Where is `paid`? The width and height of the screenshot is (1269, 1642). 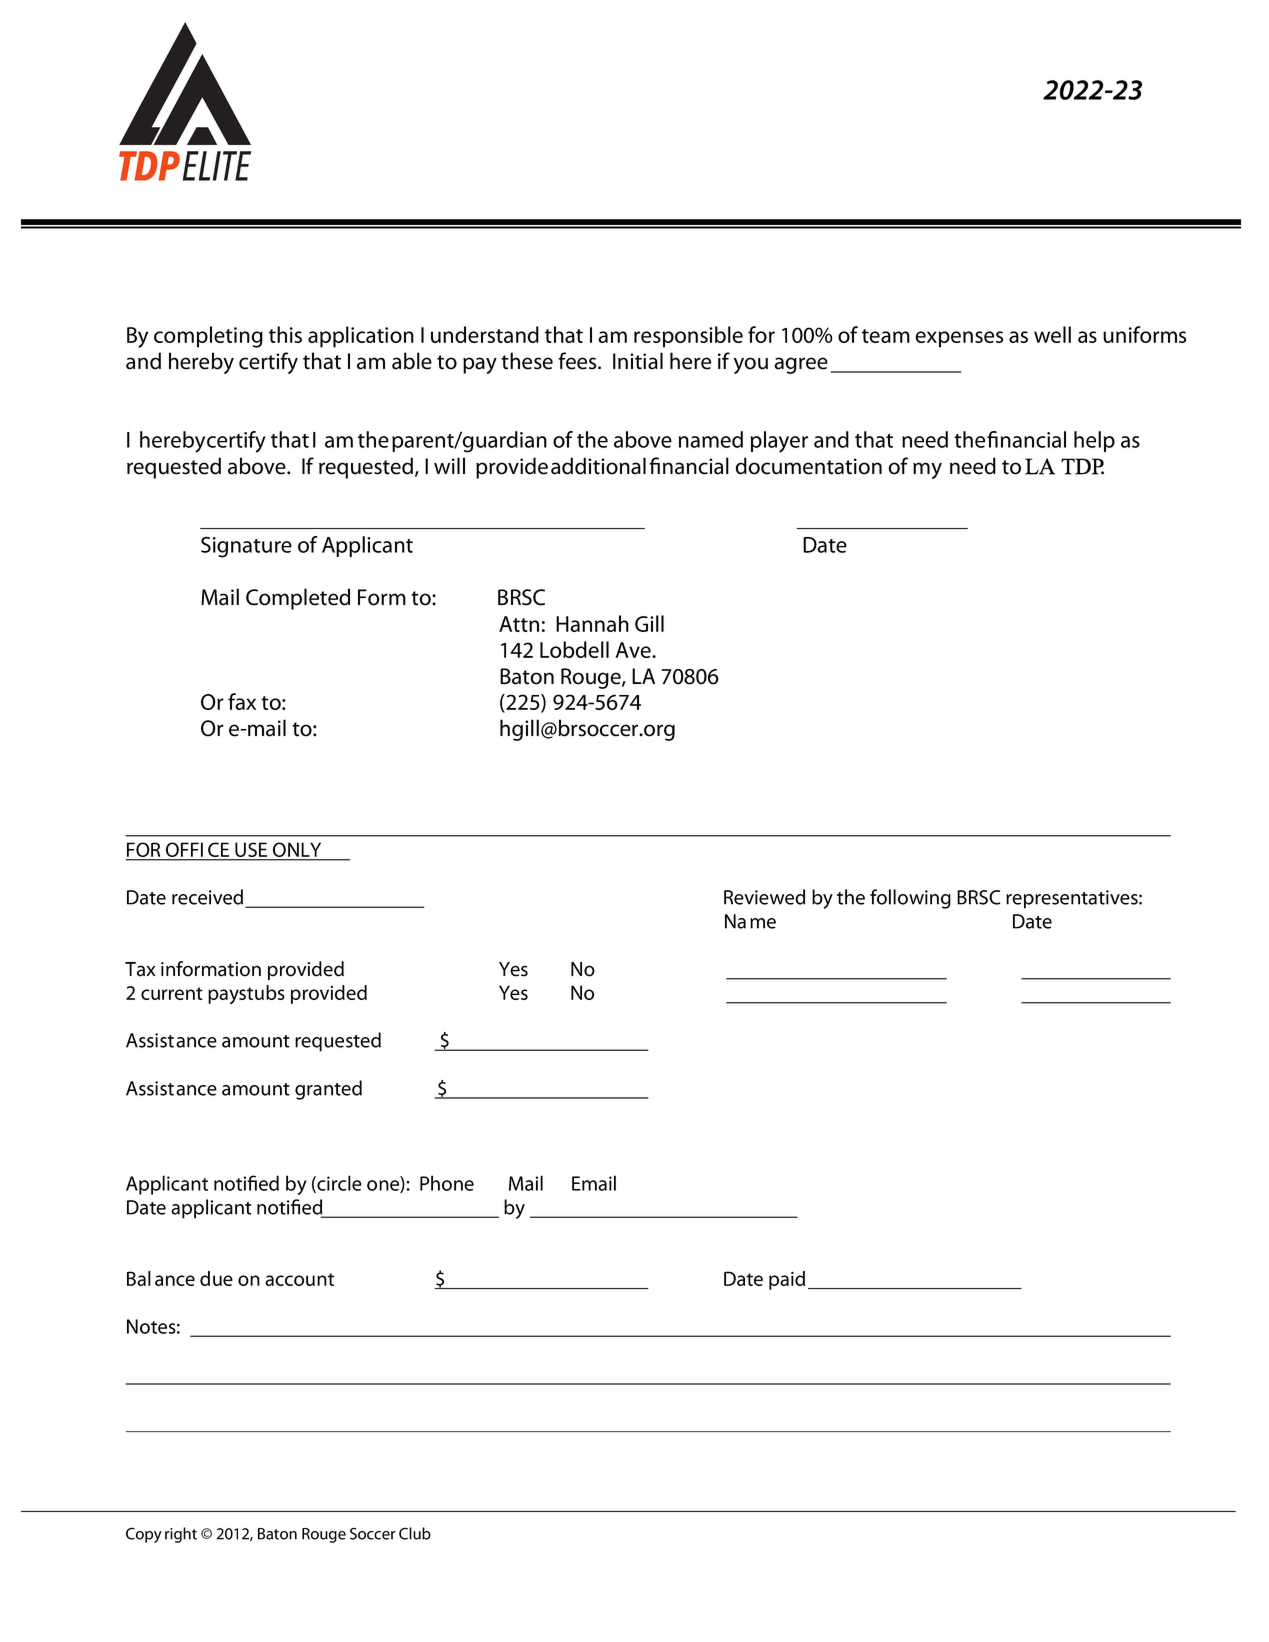
paid is located at coordinates (787, 1280).
